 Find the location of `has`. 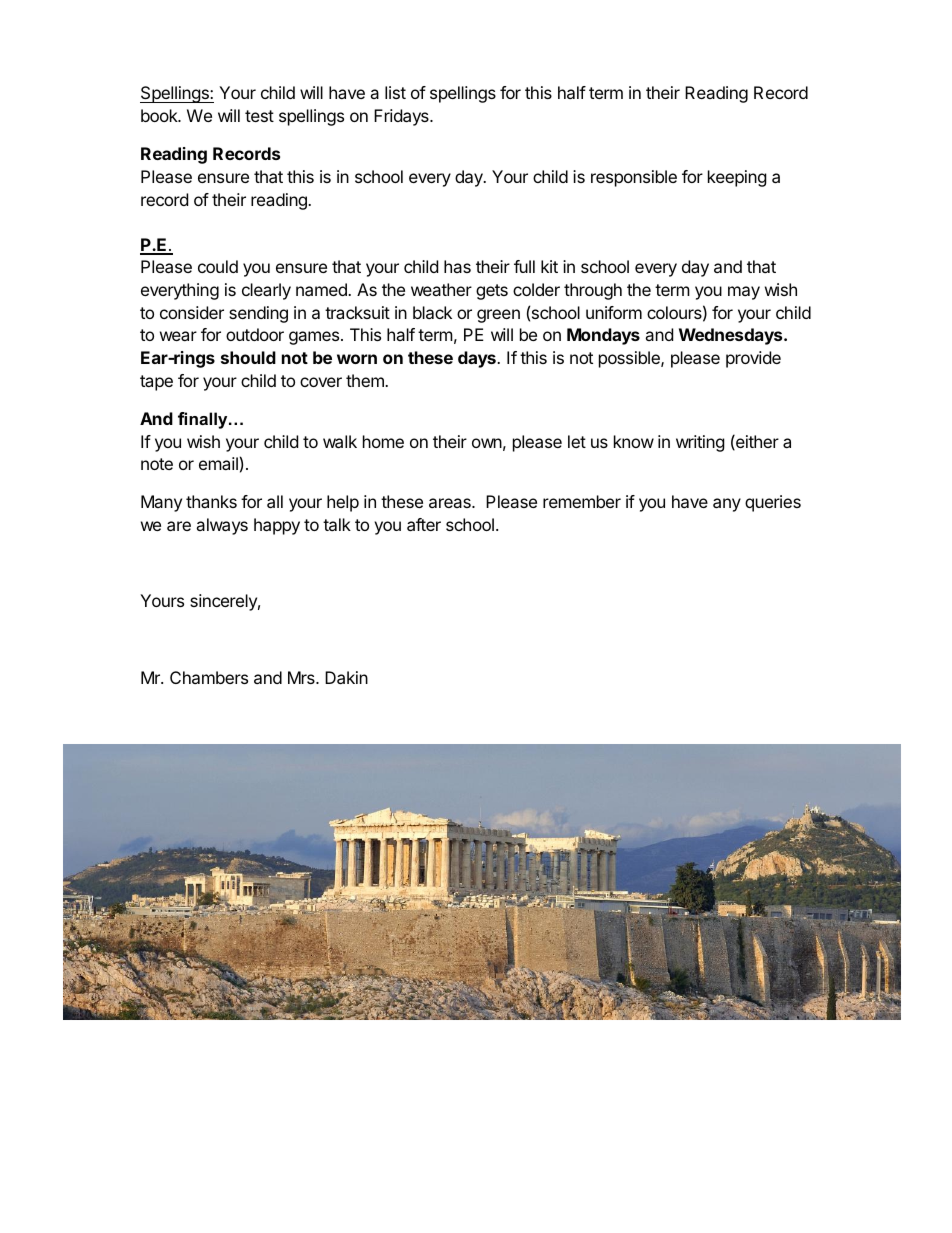

has is located at coordinates (457, 266).
